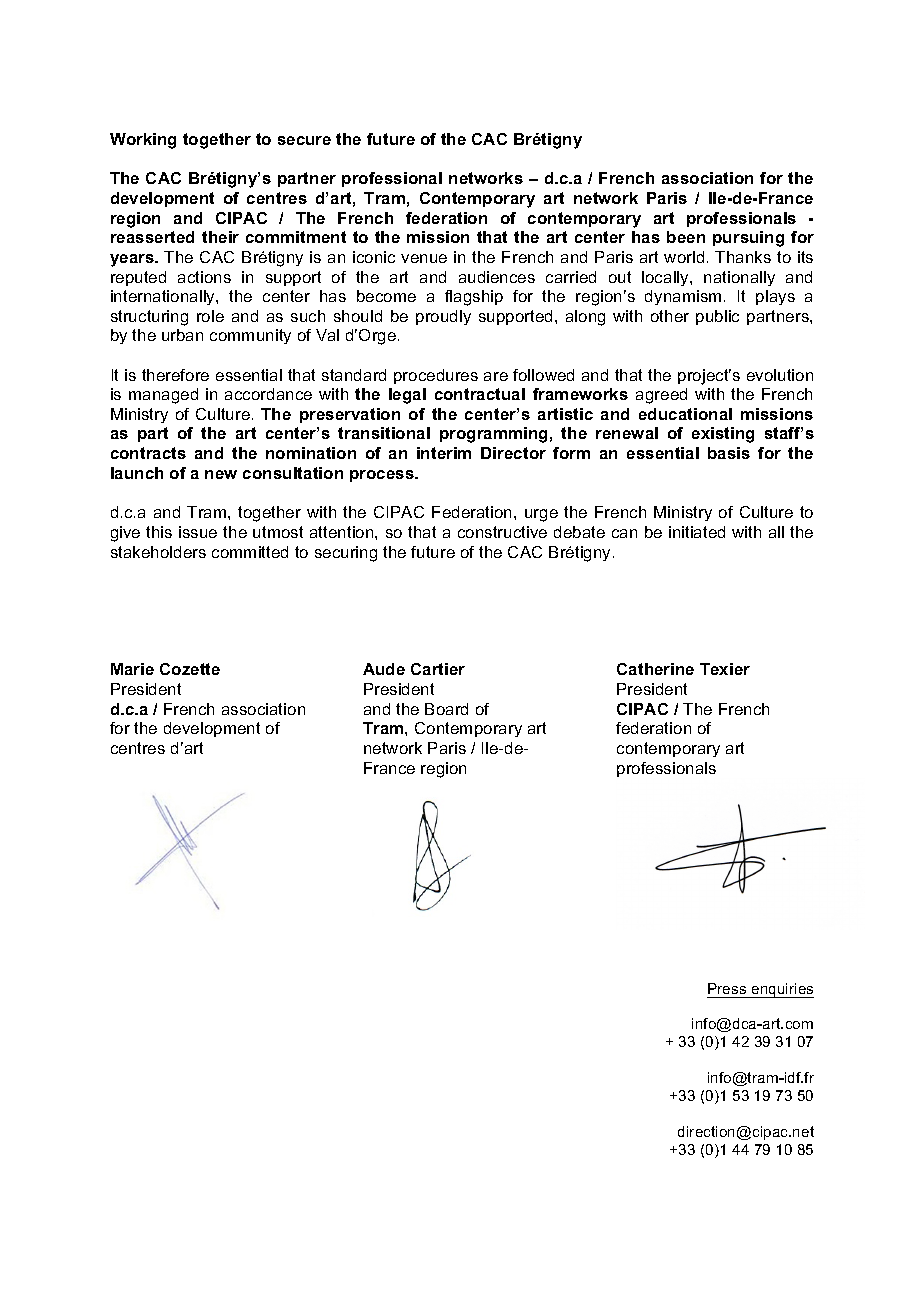  Describe the element at coordinates (727, 988) in the screenshot. I see `Press` at that location.
